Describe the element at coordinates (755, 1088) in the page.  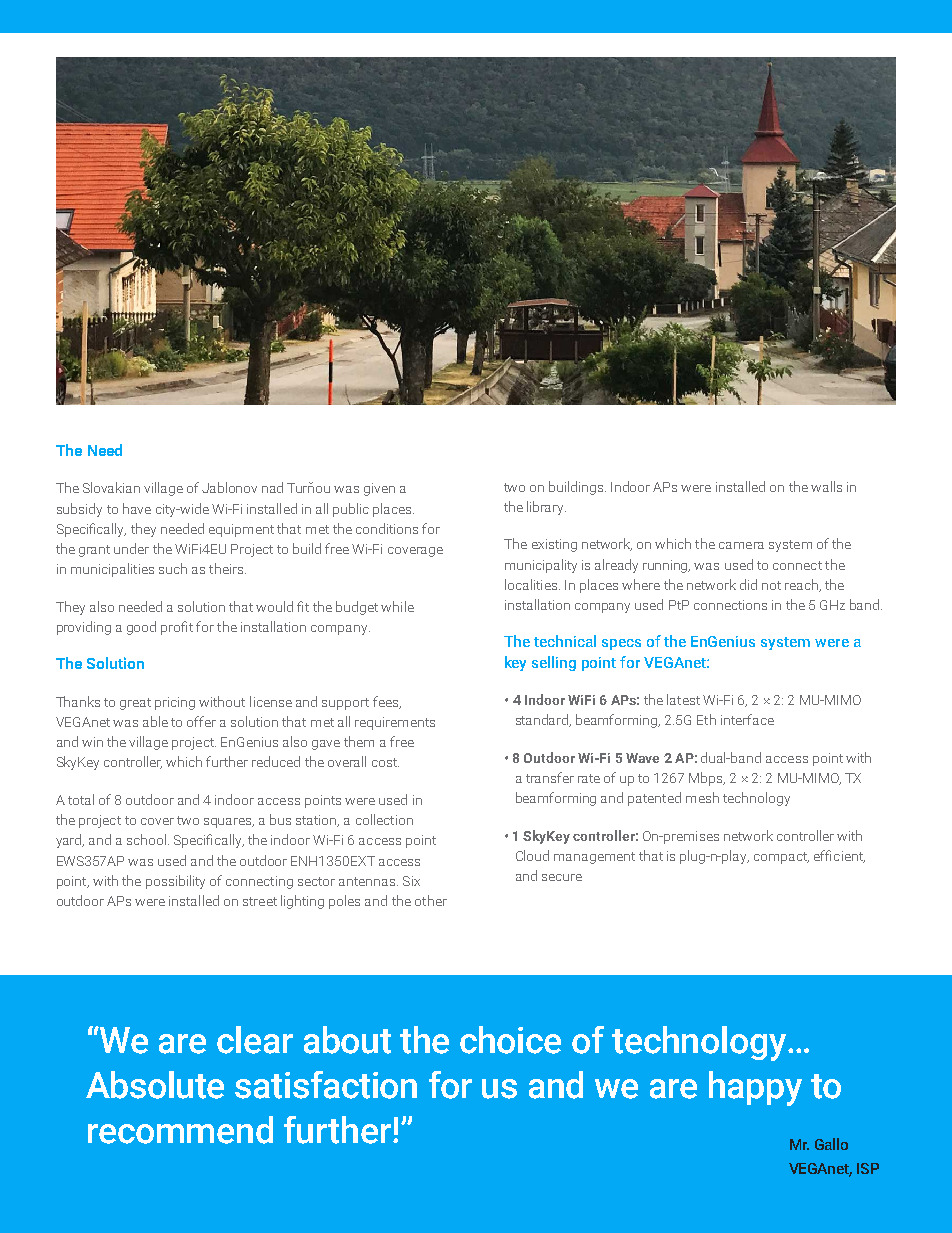
I see `happy` at that location.
